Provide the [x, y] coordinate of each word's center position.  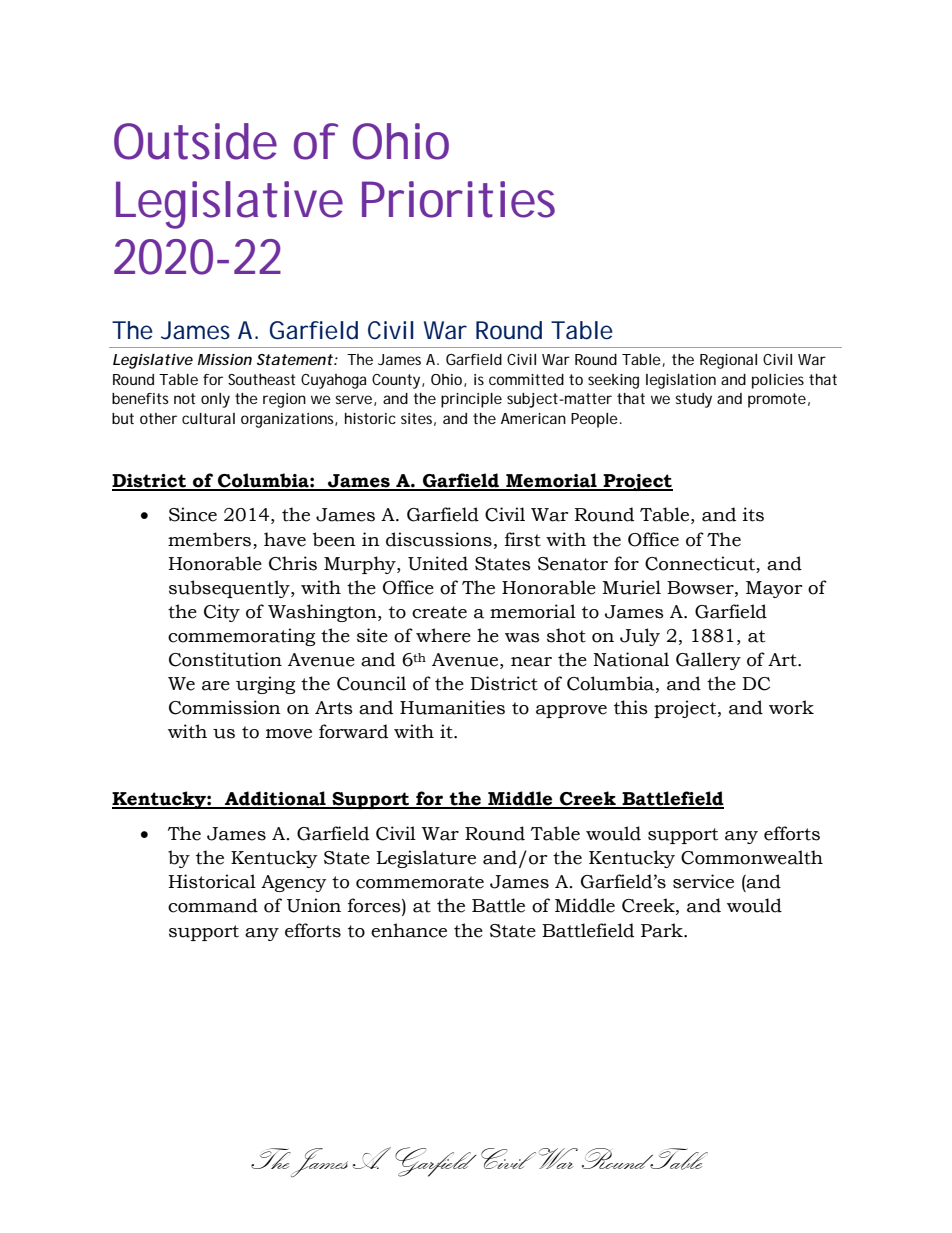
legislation [681, 381]
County [398, 381]
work [791, 707]
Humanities [452, 707]
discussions [439, 539]
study [693, 400]
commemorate [420, 882]
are [216, 686]
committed [526, 379]
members [209, 539]
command [213, 905]
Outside [195, 141]
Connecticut [700, 563]
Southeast [261, 379]
